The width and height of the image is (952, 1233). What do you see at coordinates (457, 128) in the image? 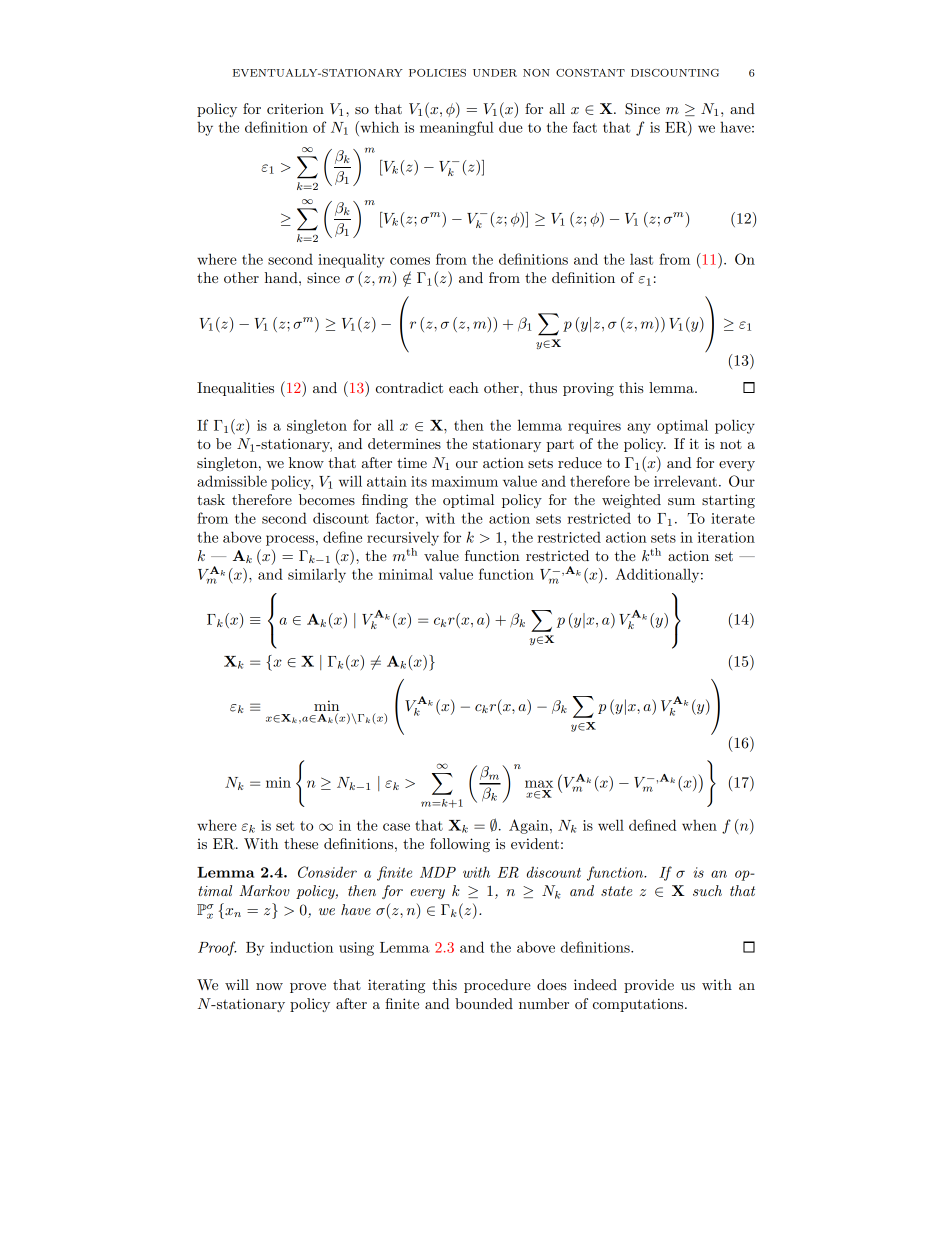
I see `meaningful` at bounding box center [457, 128].
